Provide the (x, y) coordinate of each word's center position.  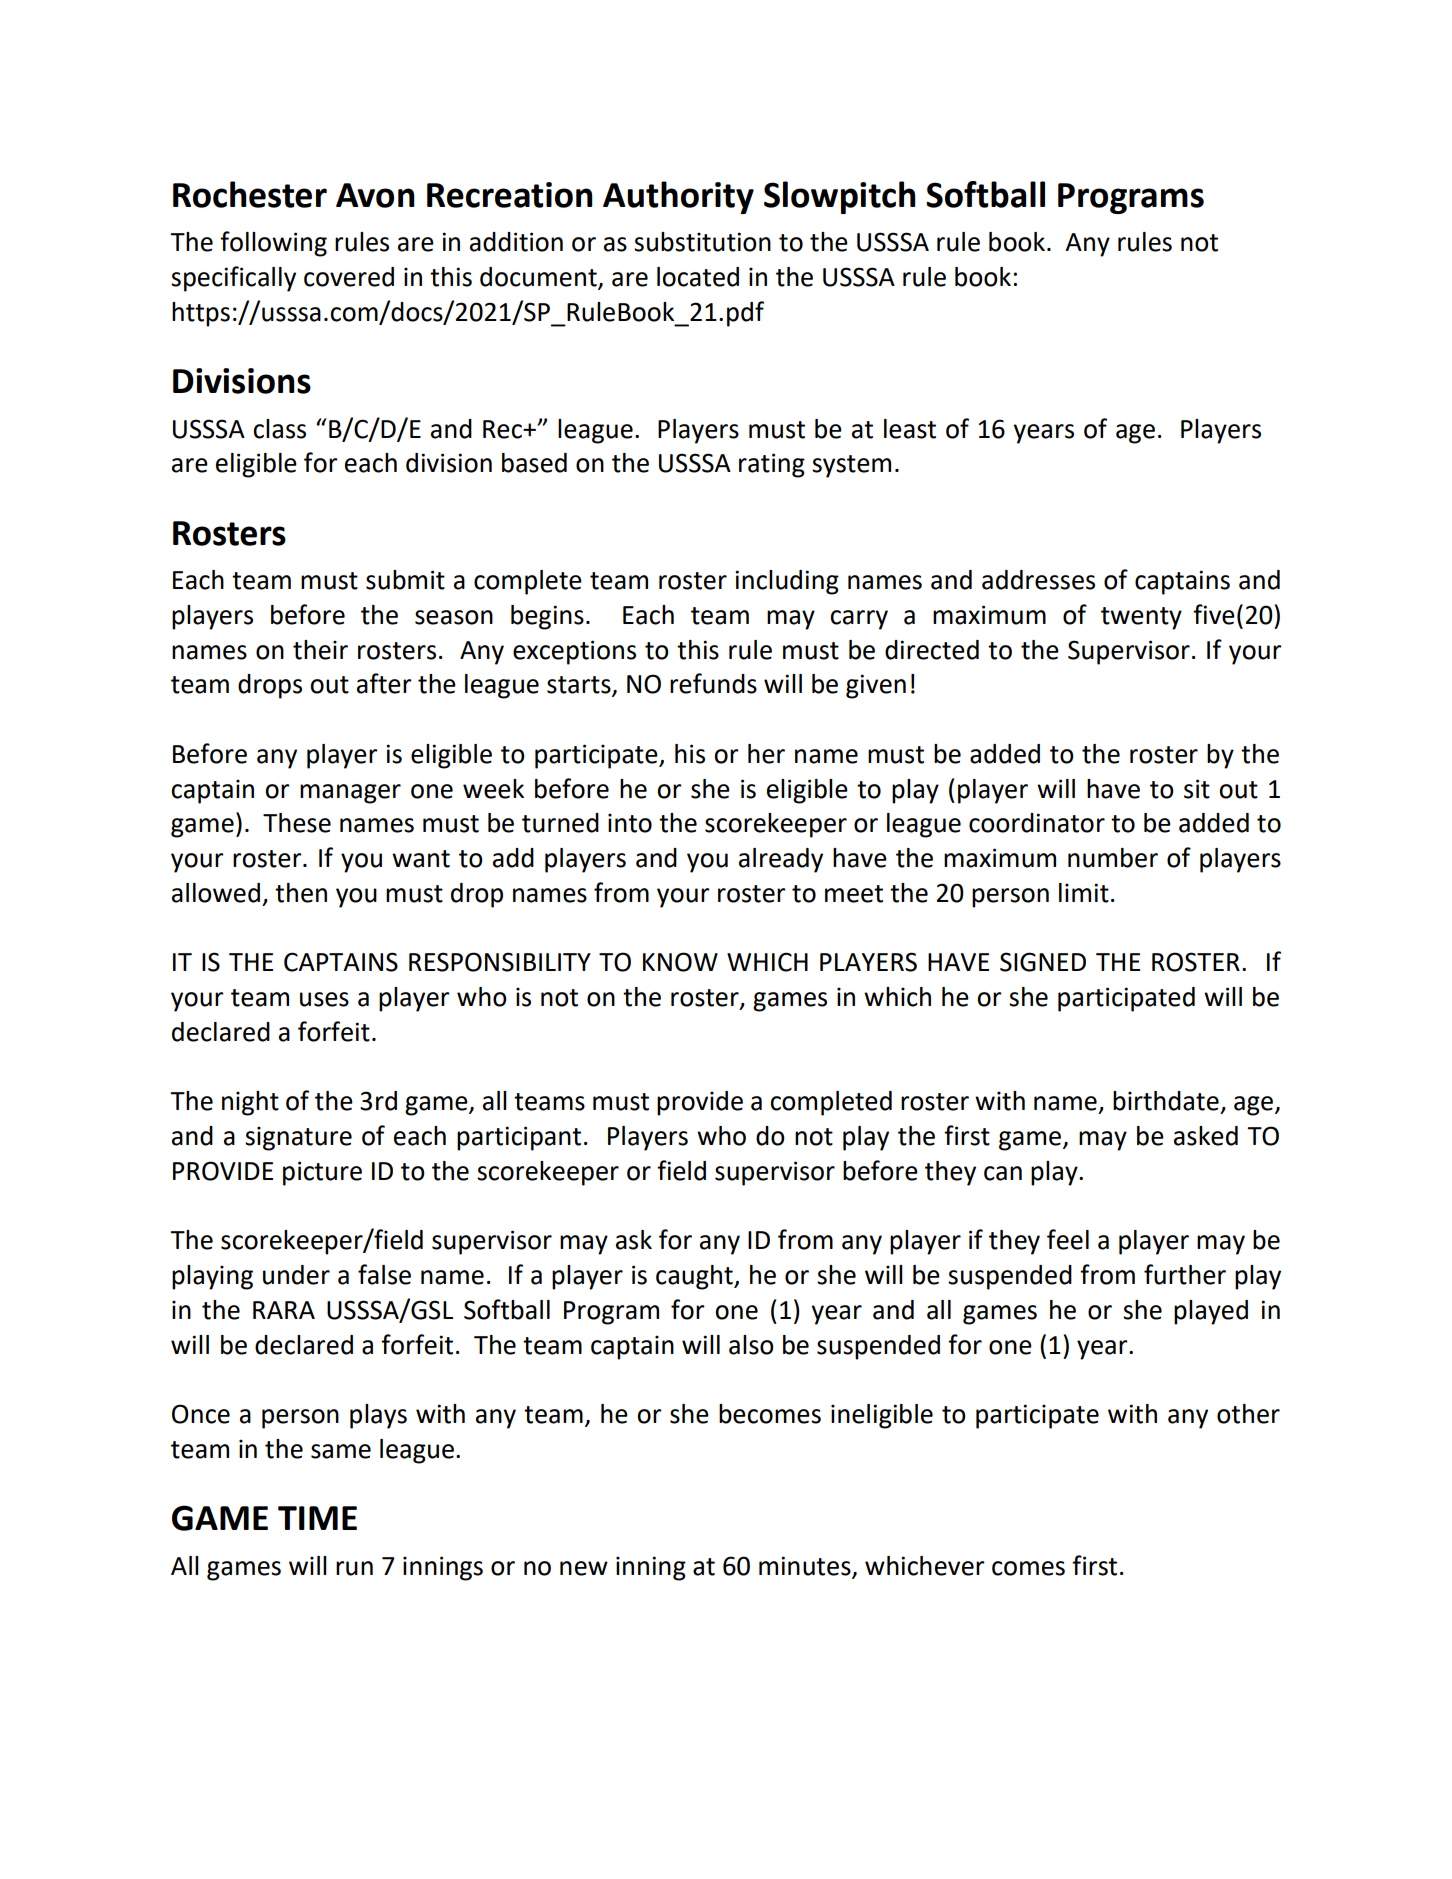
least (910, 429)
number (1113, 858)
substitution (702, 242)
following (273, 244)
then (301, 893)
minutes (805, 1566)
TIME (317, 1518)
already (781, 860)
